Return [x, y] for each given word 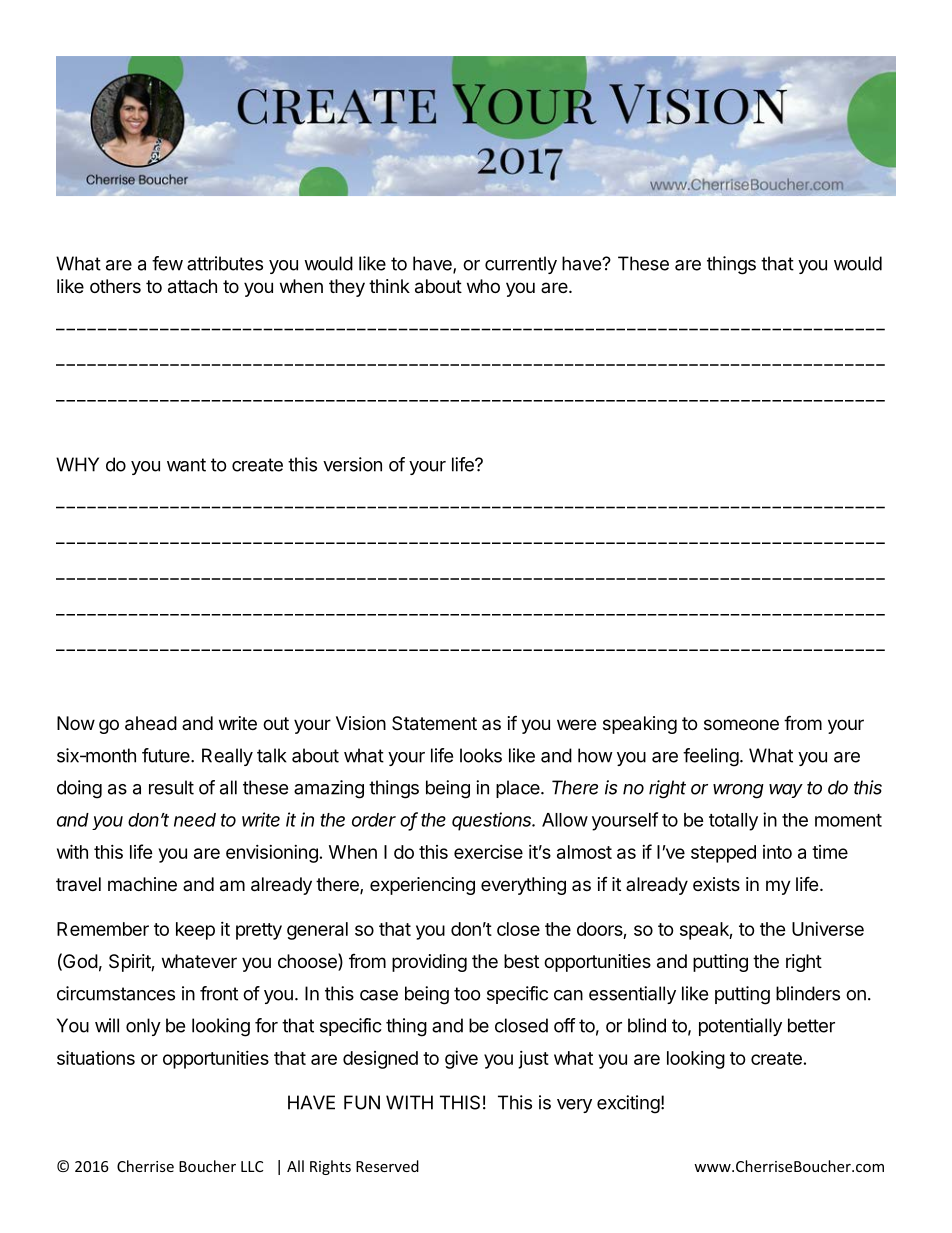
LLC [252, 1166]
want [186, 465]
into [777, 852]
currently [521, 265]
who [483, 286]
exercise [488, 852]
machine [142, 884]
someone [741, 724]
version [352, 464]
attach [192, 286]
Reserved [387, 1166]
